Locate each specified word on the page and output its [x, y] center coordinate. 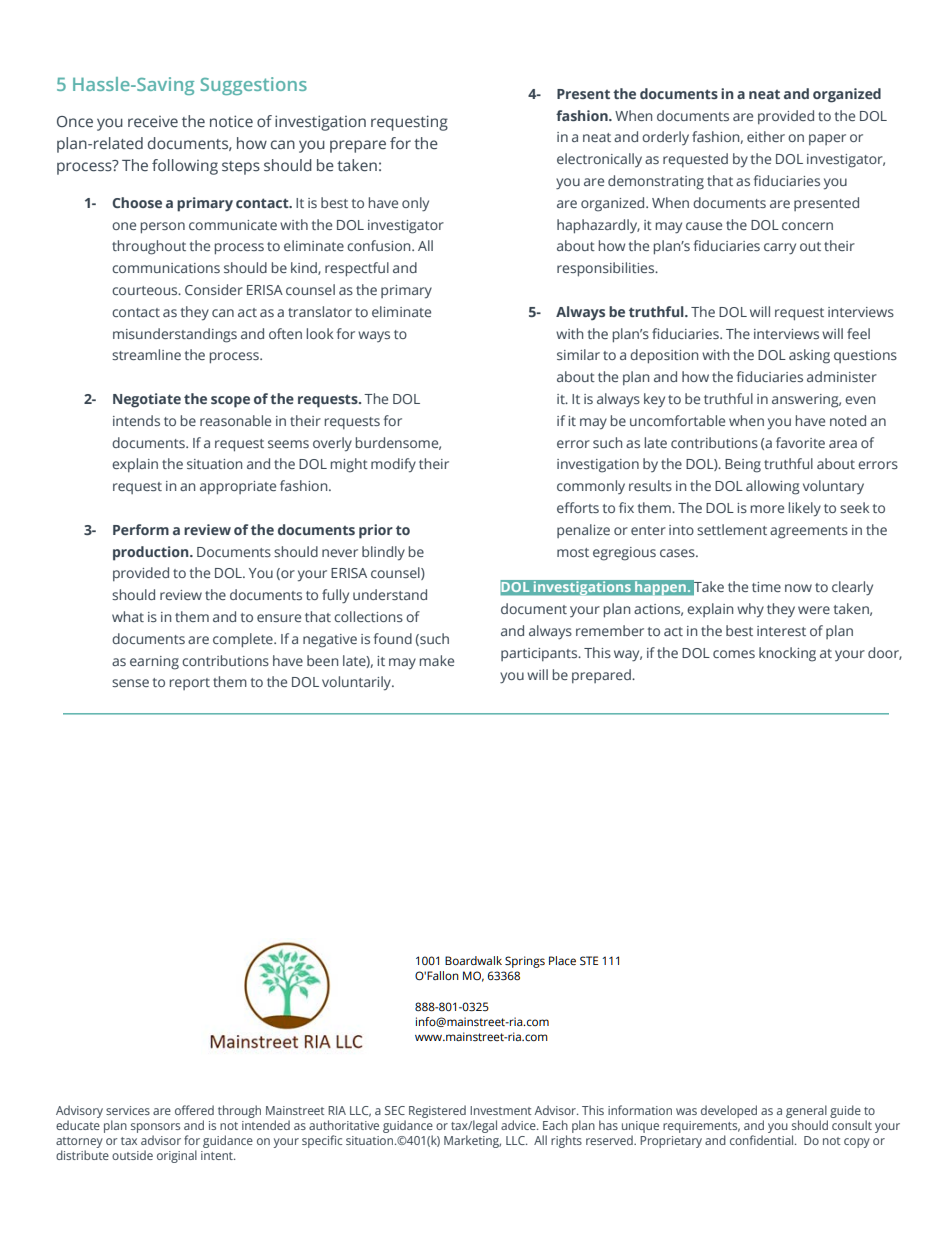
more [767, 509]
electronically [599, 160]
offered [194, 1110]
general [806, 1111]
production [152, 553]
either [766, 136]
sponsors [155, 1128]
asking [809, 356]
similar [578, 354]
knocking [787, 654]
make [437, 660]
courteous [146, 290]
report [190, 684]
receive [153, 122]
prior [376, 531]
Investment [501, 1110]
